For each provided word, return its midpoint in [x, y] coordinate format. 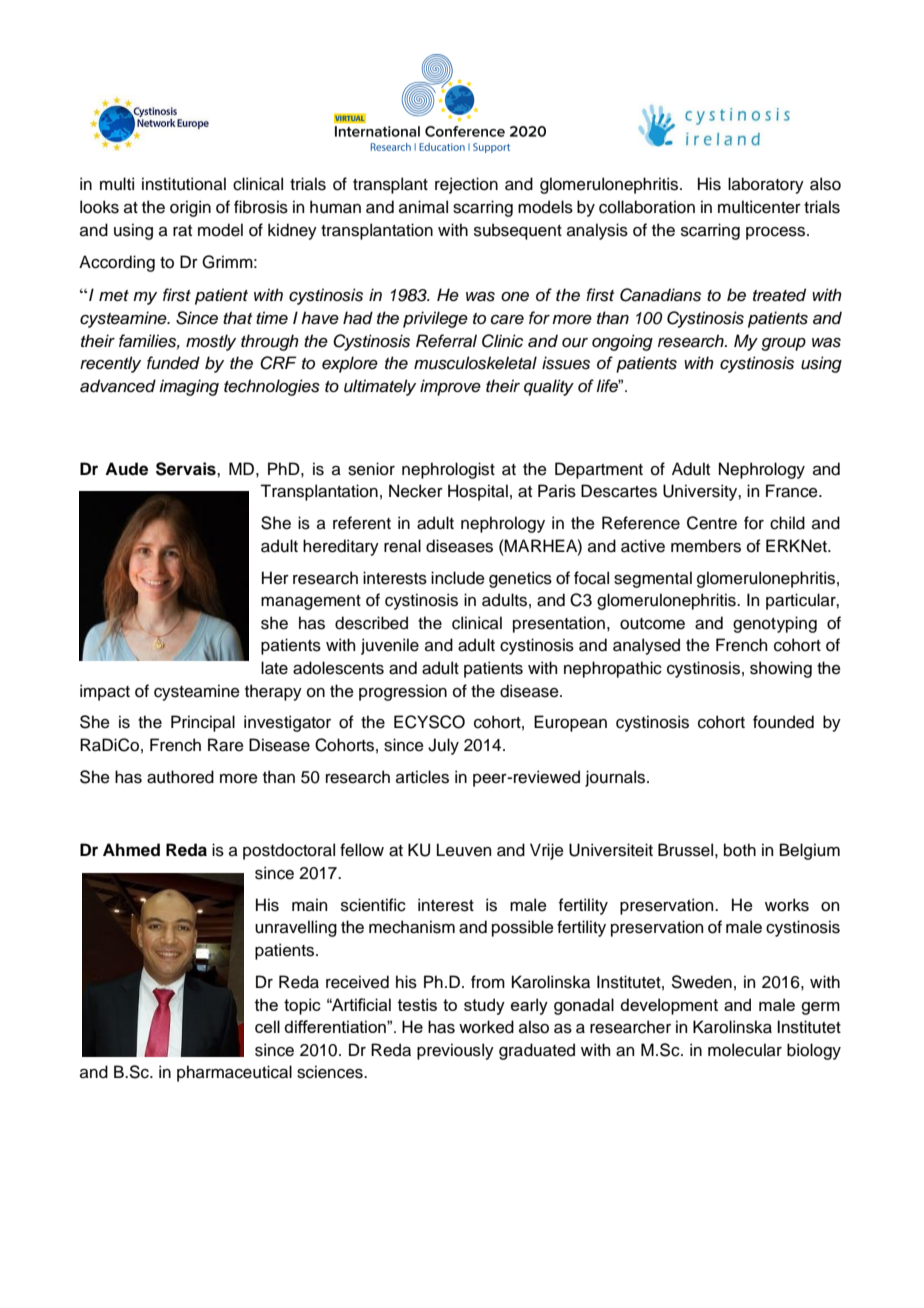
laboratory [766, 185]
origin [190, 208]
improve [450, 387]
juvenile [390, 646]
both [740, 850]
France [793, 491]
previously [455, 1051]
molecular [745, 1050]
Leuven [464, 850]
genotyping [775, 624]
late [274, 668]
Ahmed [131, 850]
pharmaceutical [234, 1073]
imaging [189, 387]
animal [423, 207]
